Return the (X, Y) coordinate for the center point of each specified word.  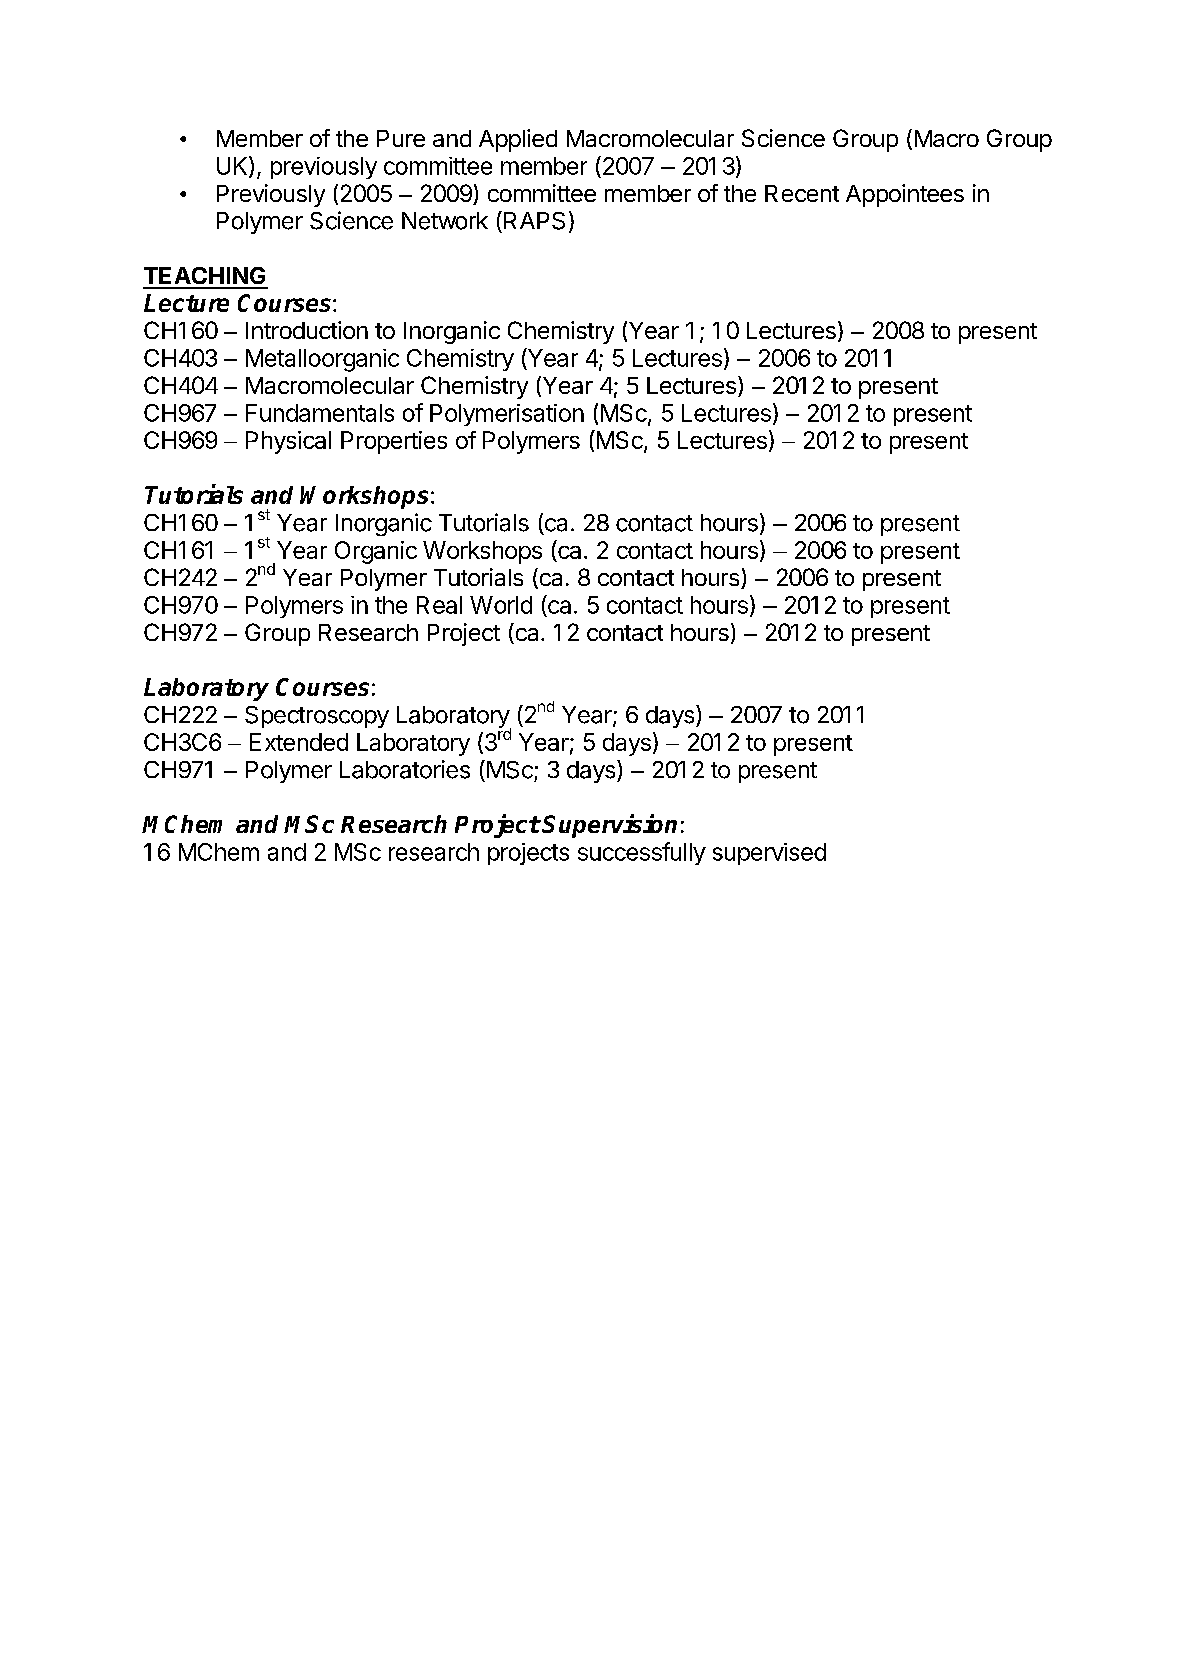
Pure (401, 138)
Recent (802, 193)
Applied (518, 140)
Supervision (609, 826)
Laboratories (405, 769)
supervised (769, 854)
